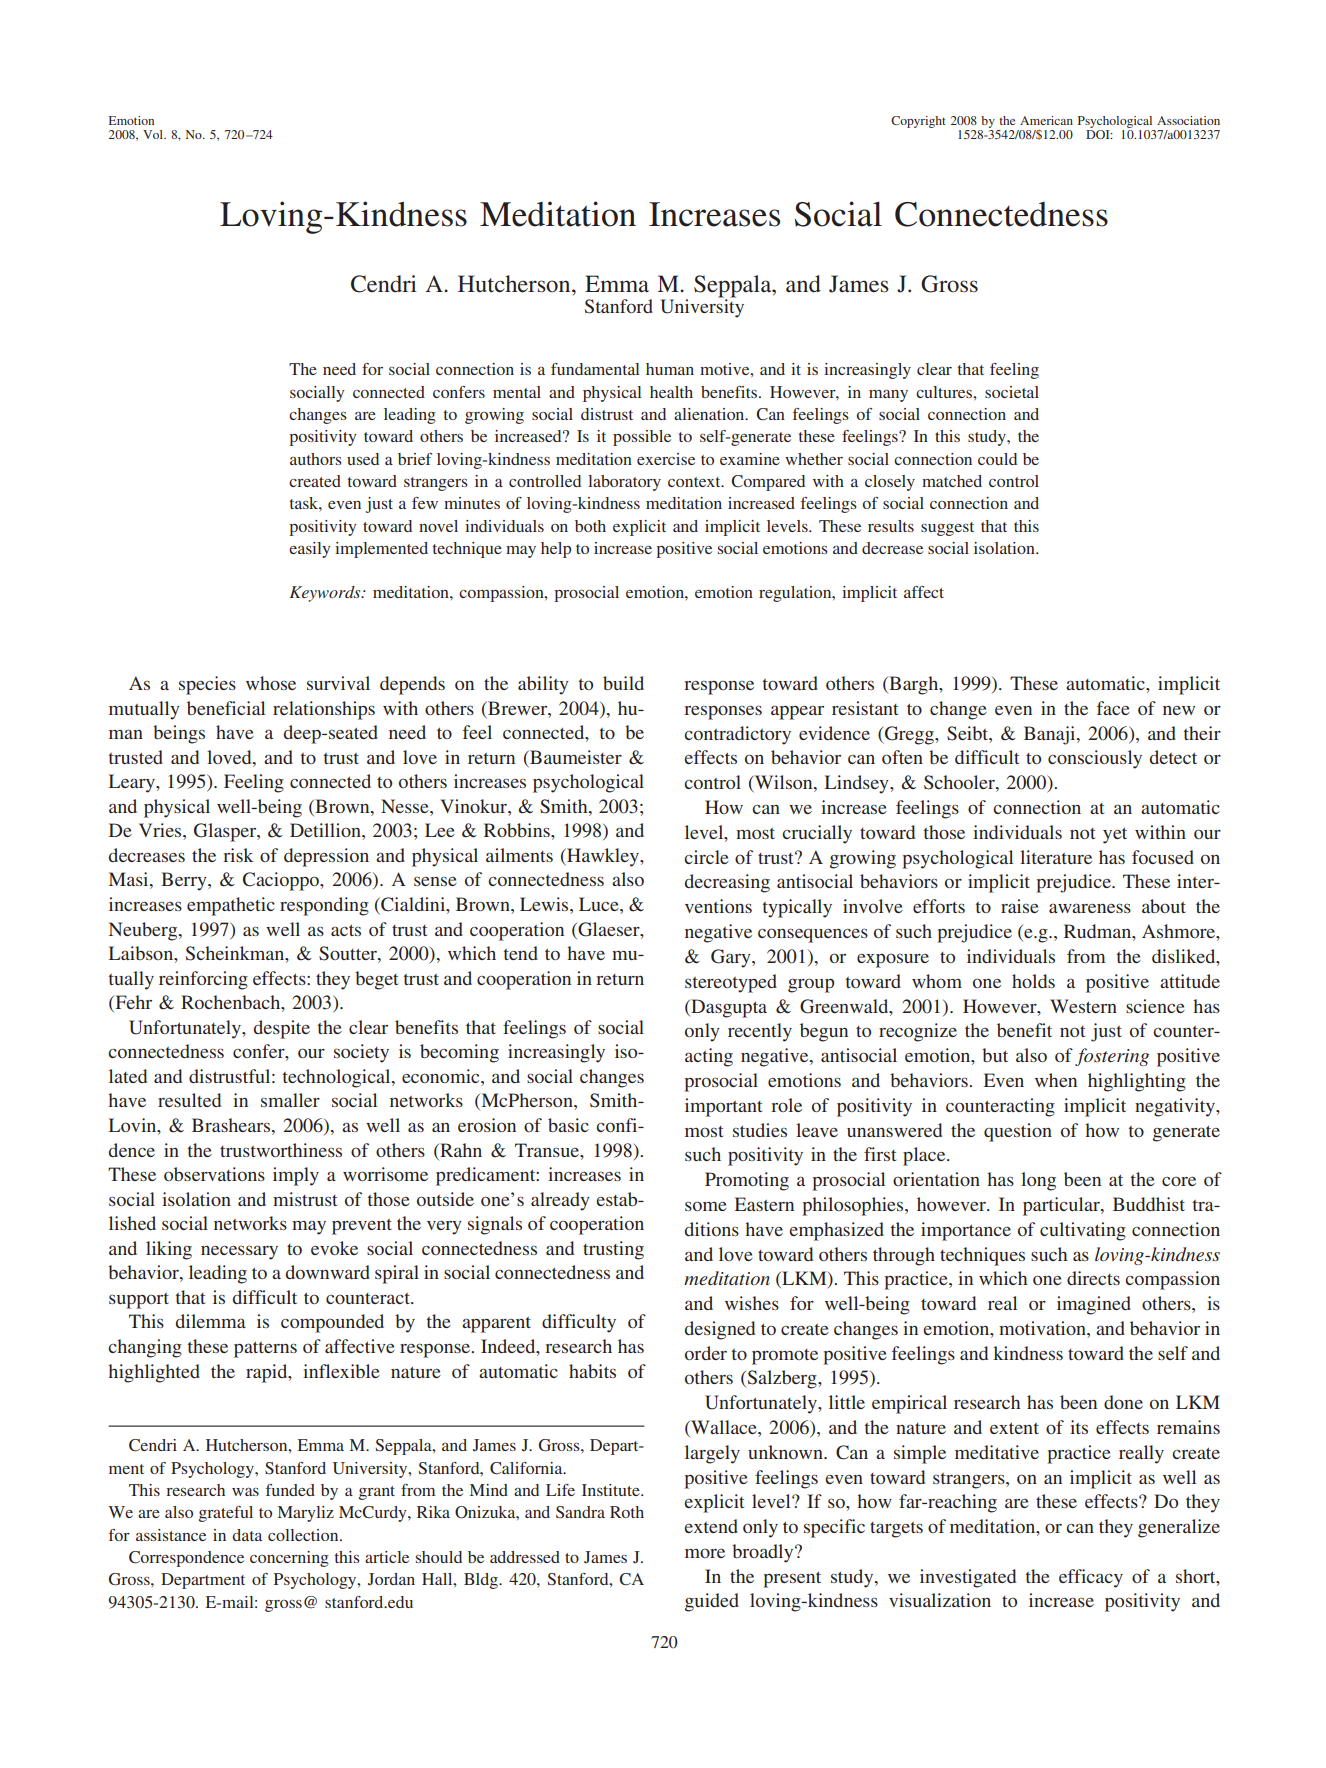 The height and width of the image is (1768, 1326). Describe the element at coordinates (290, 1100) in the image. I see `smaller` at that location.
